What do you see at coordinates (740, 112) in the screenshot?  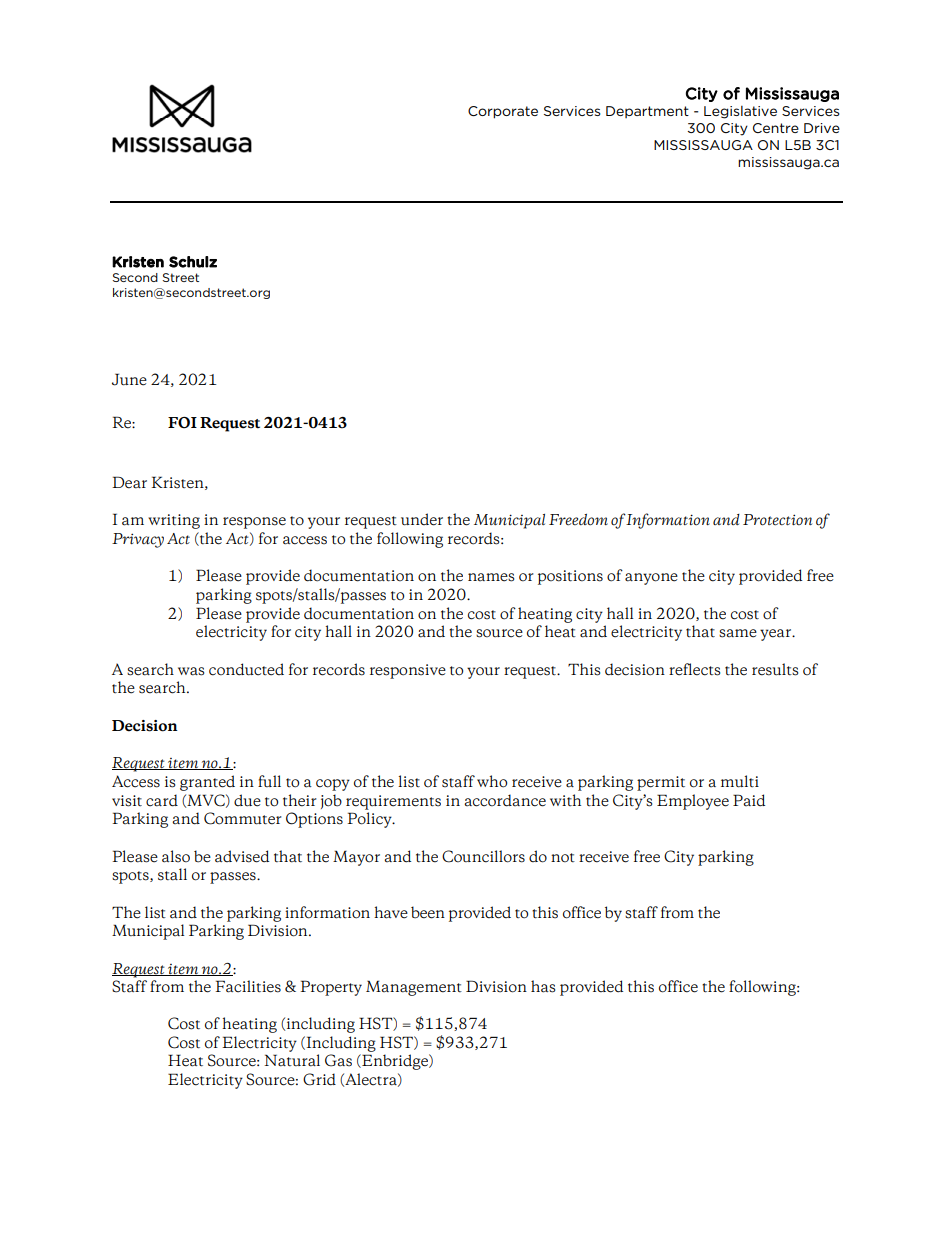 I see `Legislative` at bounding box center [740, 112].
